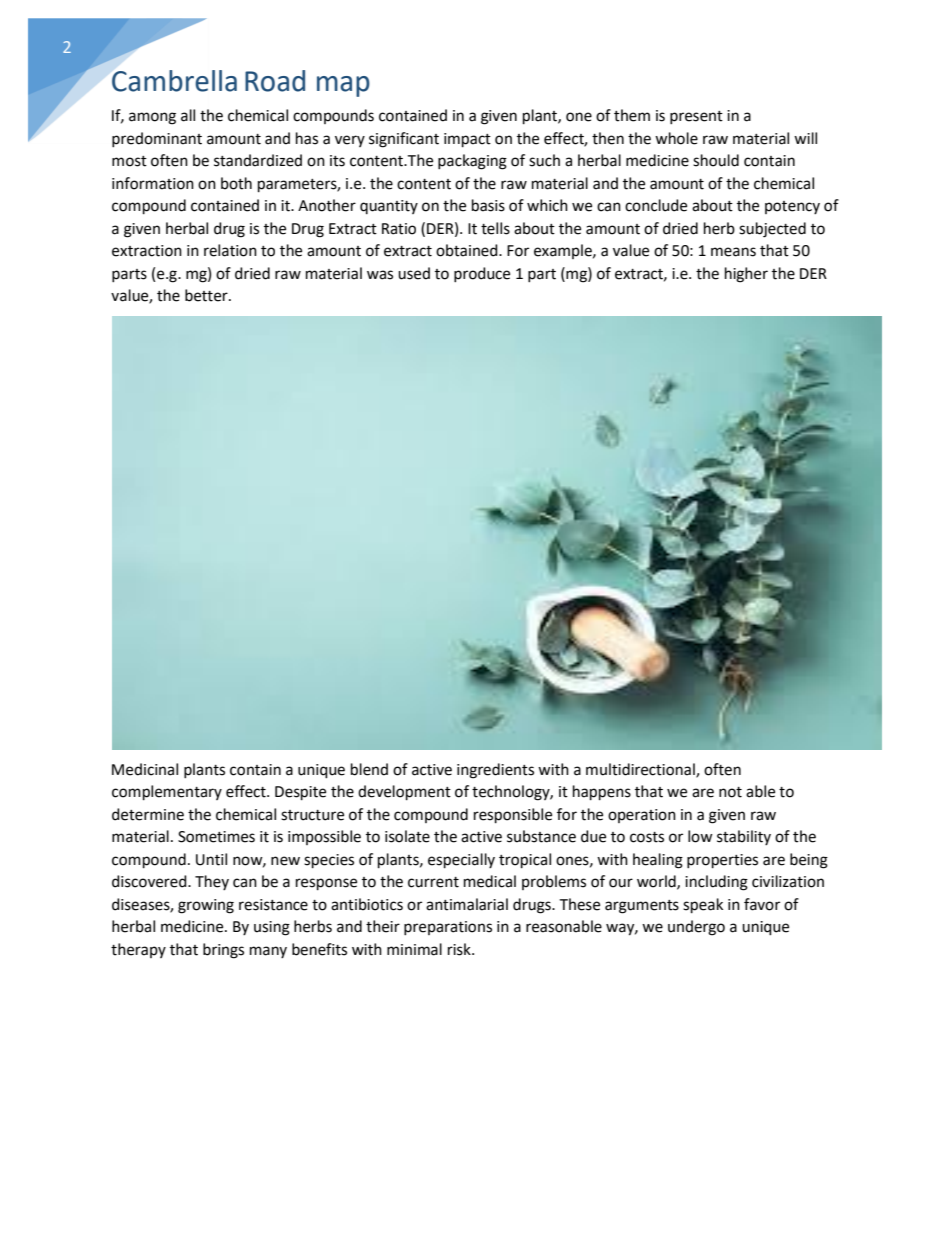  I want to click on among, so click(152, 118).
